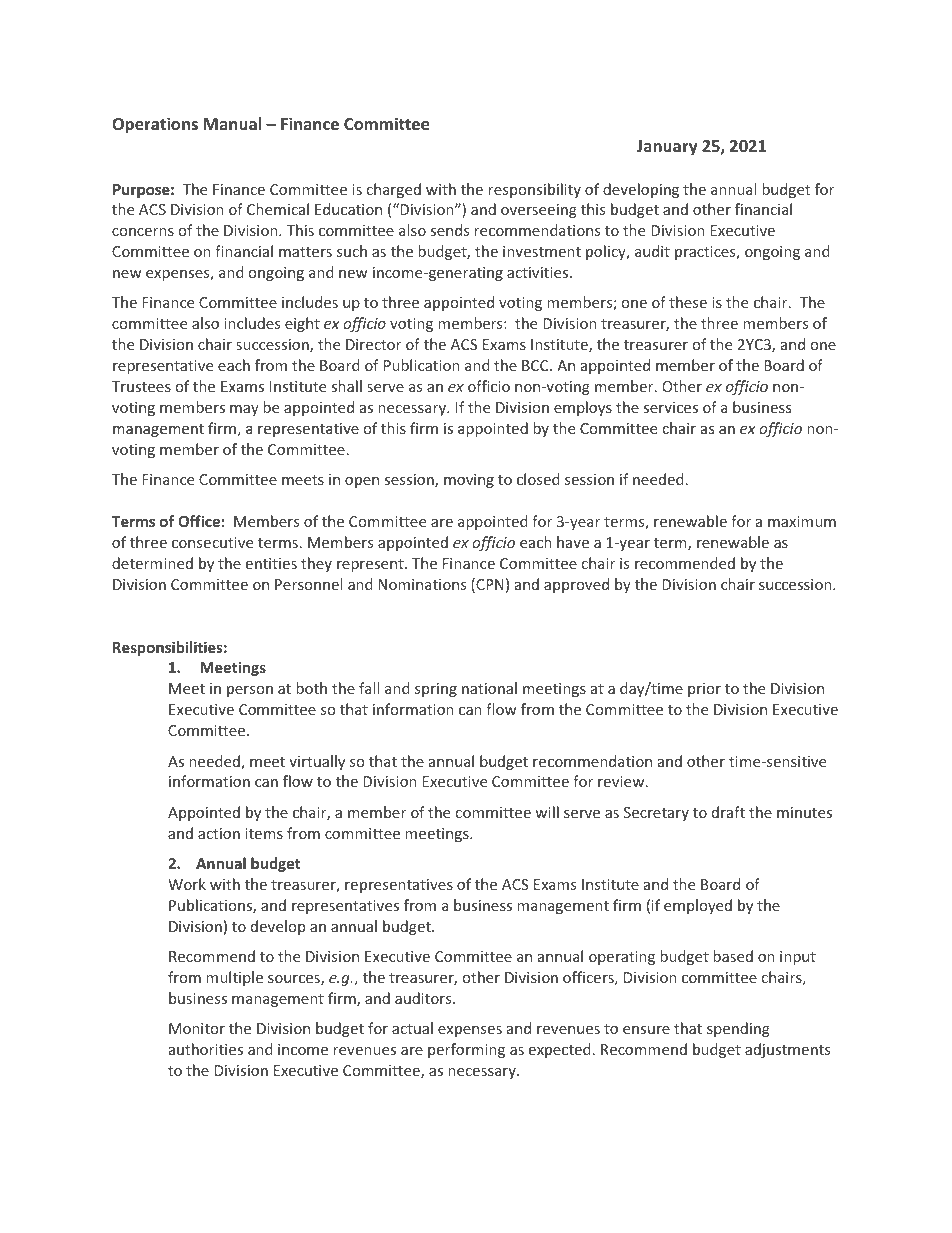  Describe the element at coordinates (232, 123) in the page. I see `Manual` at that location.
